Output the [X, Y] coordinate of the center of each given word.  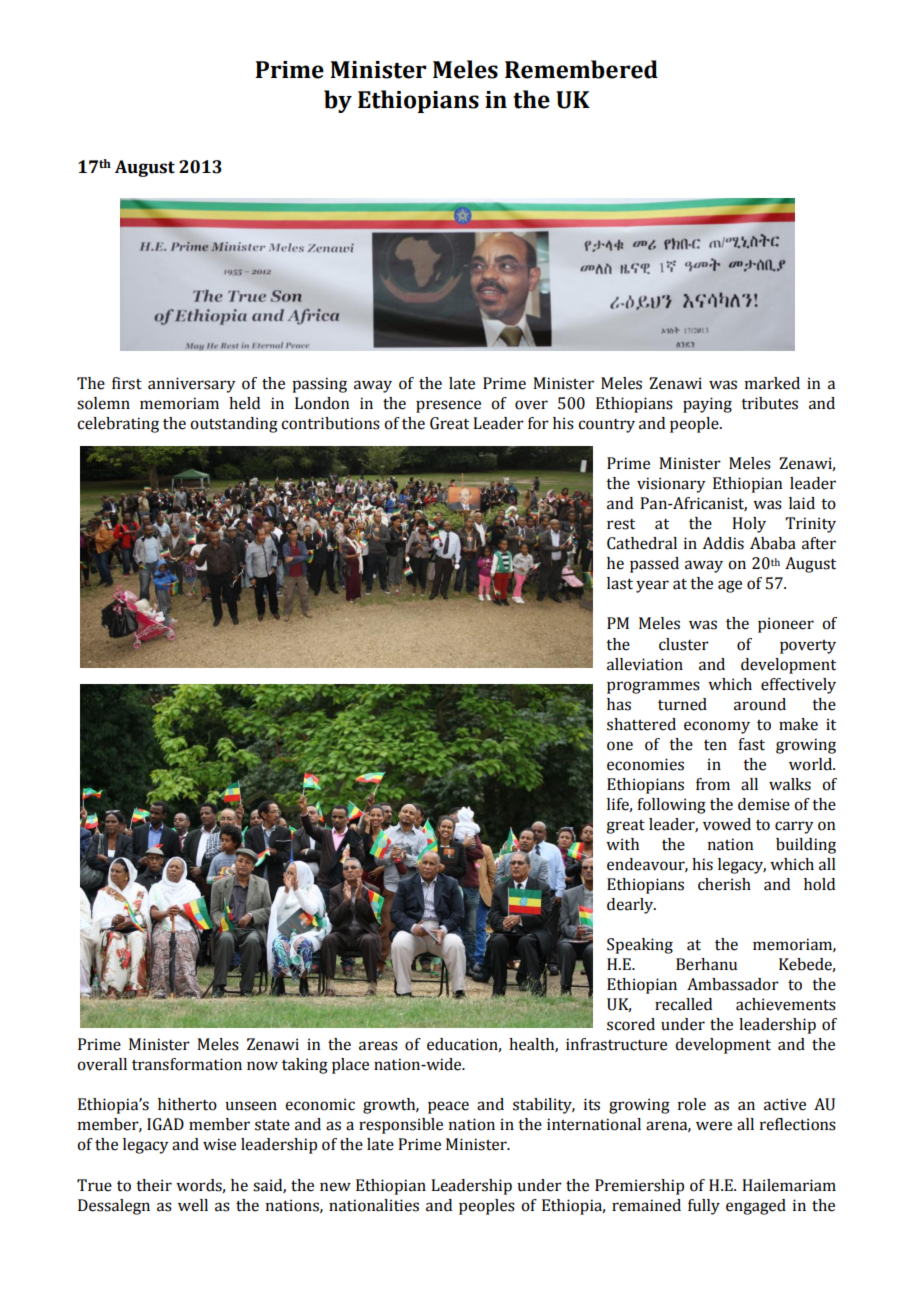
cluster [684, 644]
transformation [187, 1064]
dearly [631, 906]
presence [448, 406]
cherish [724, 884]
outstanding [234, 425]
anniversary [191, 385]
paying [707, 405]
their [154, 1185]
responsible [401, 1126]
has [619, 704]
